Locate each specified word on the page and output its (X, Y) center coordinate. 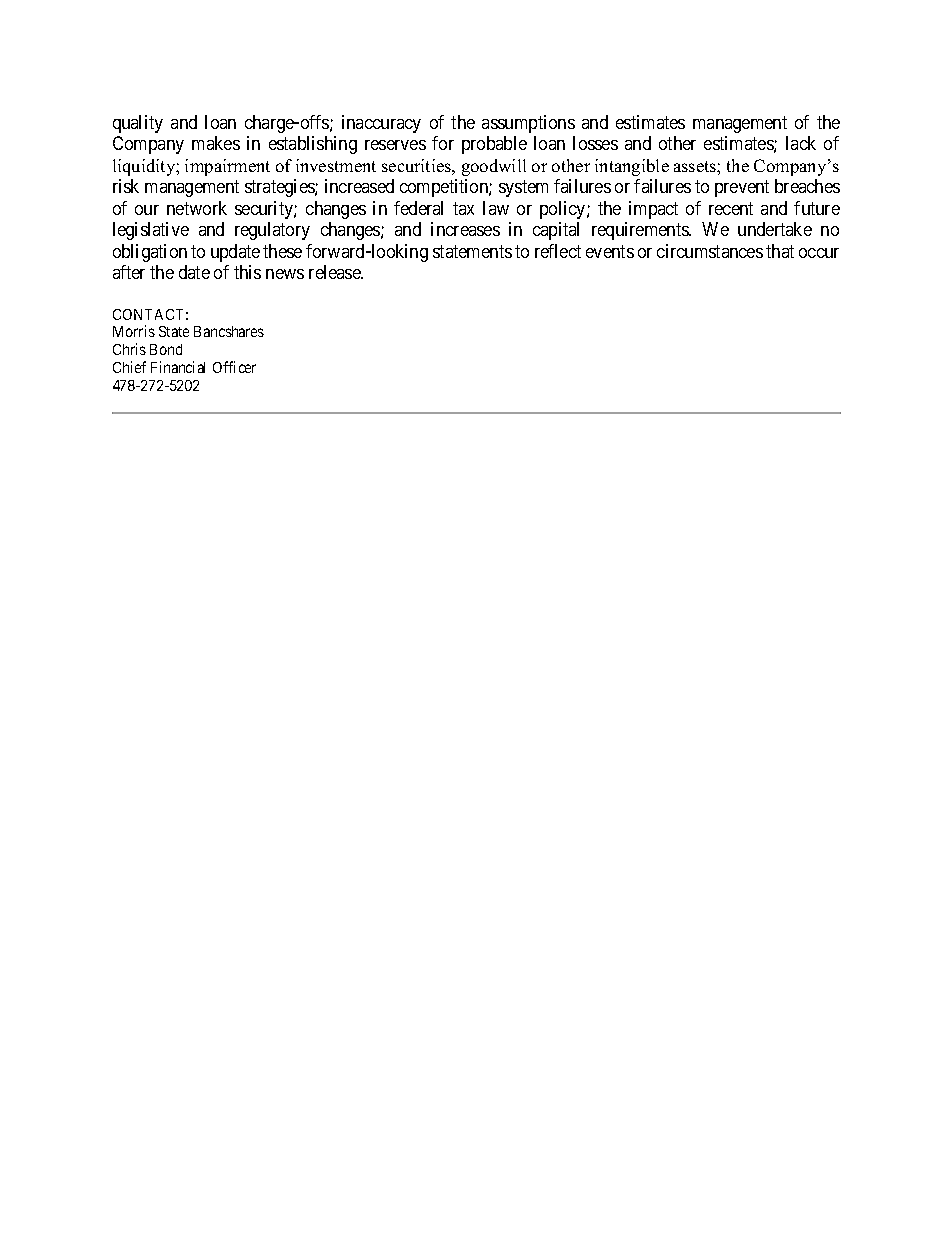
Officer (234, 367)
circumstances (710, 251)
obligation (150, 253)
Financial (178, 367)
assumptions (528, 124)
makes (216, 143)
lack (801, 143)
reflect (558, 251)
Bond (166, 349)
